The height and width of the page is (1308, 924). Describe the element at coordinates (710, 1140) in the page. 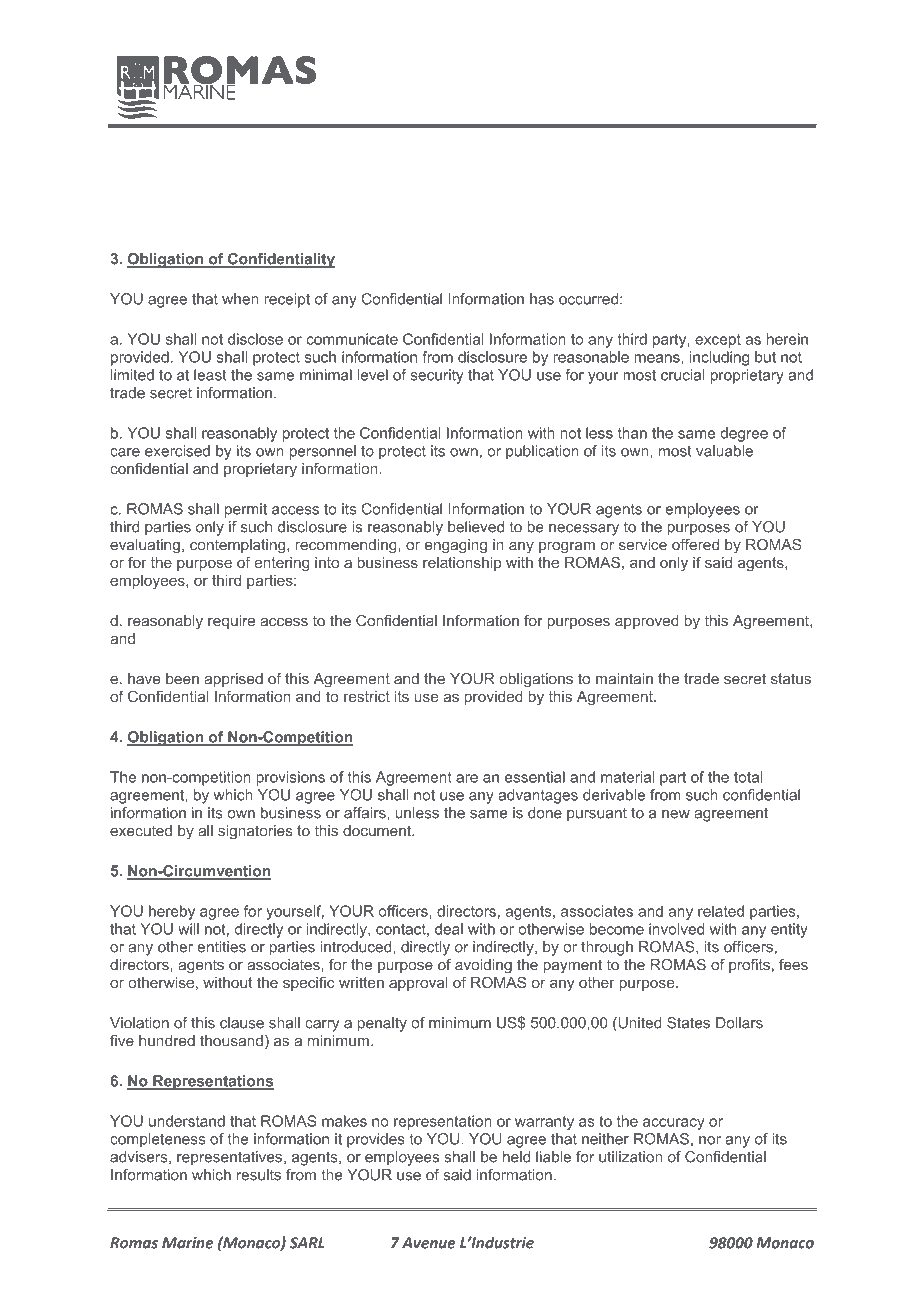

I see `nor` at that location.
